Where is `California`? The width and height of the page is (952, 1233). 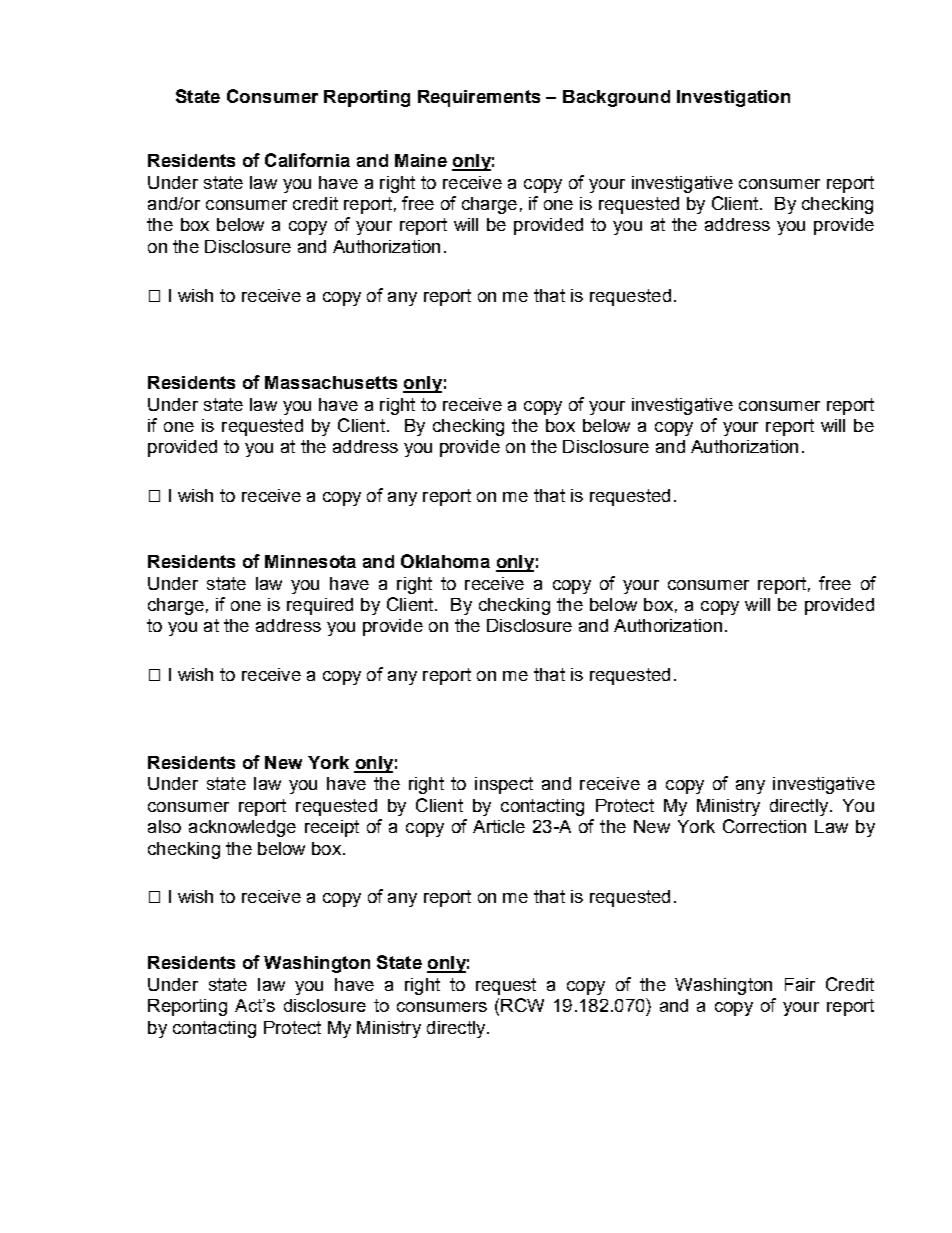 California is located at coordinates (307, 160).
